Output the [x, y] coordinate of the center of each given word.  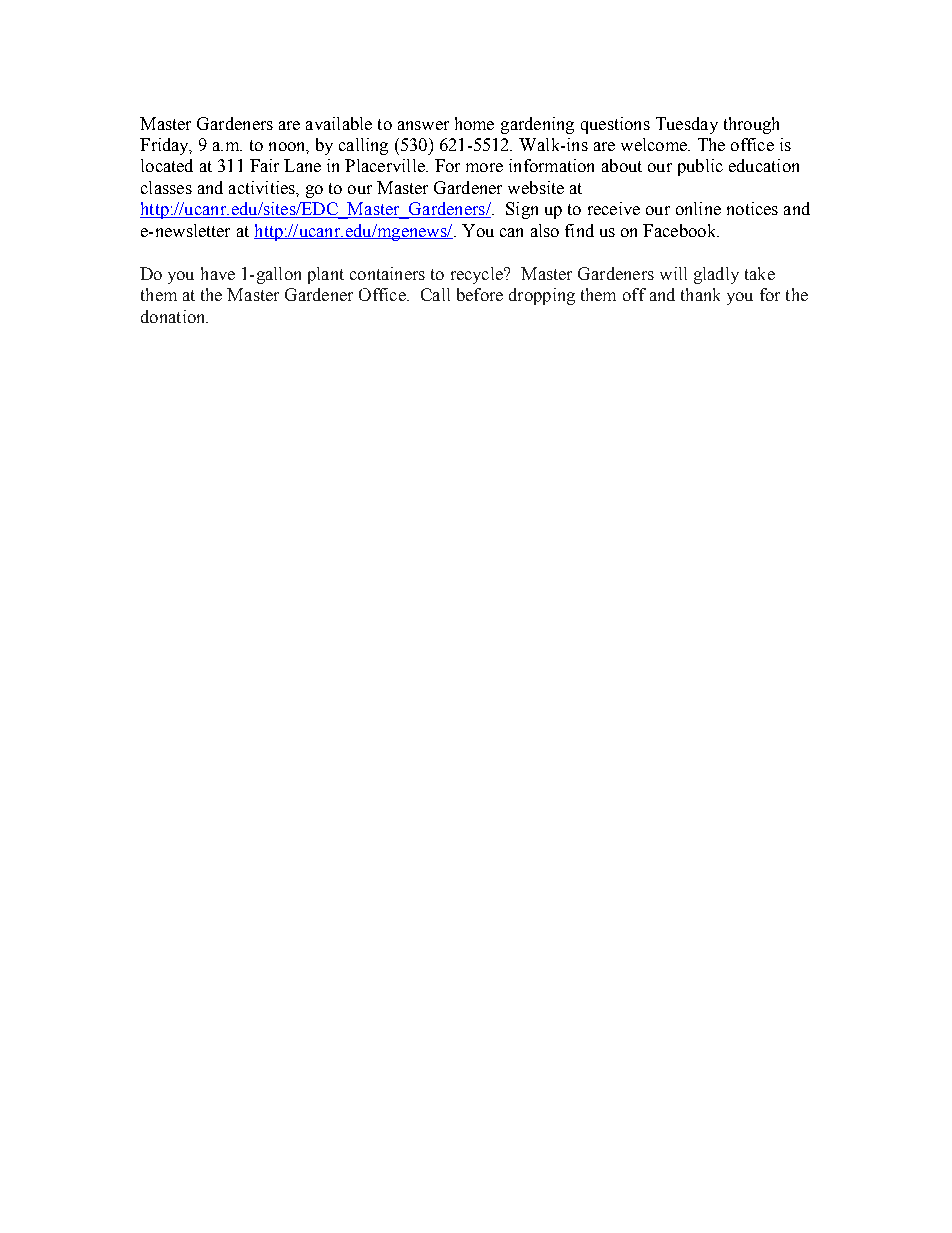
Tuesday [687, 125]
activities [263, 187]
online [698, 208]
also [545, 230]
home [474, 123]
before [480, 294]
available [339, 123]
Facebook [681, 230]
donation [174, 316]
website [536, 187]
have [218, 273]
